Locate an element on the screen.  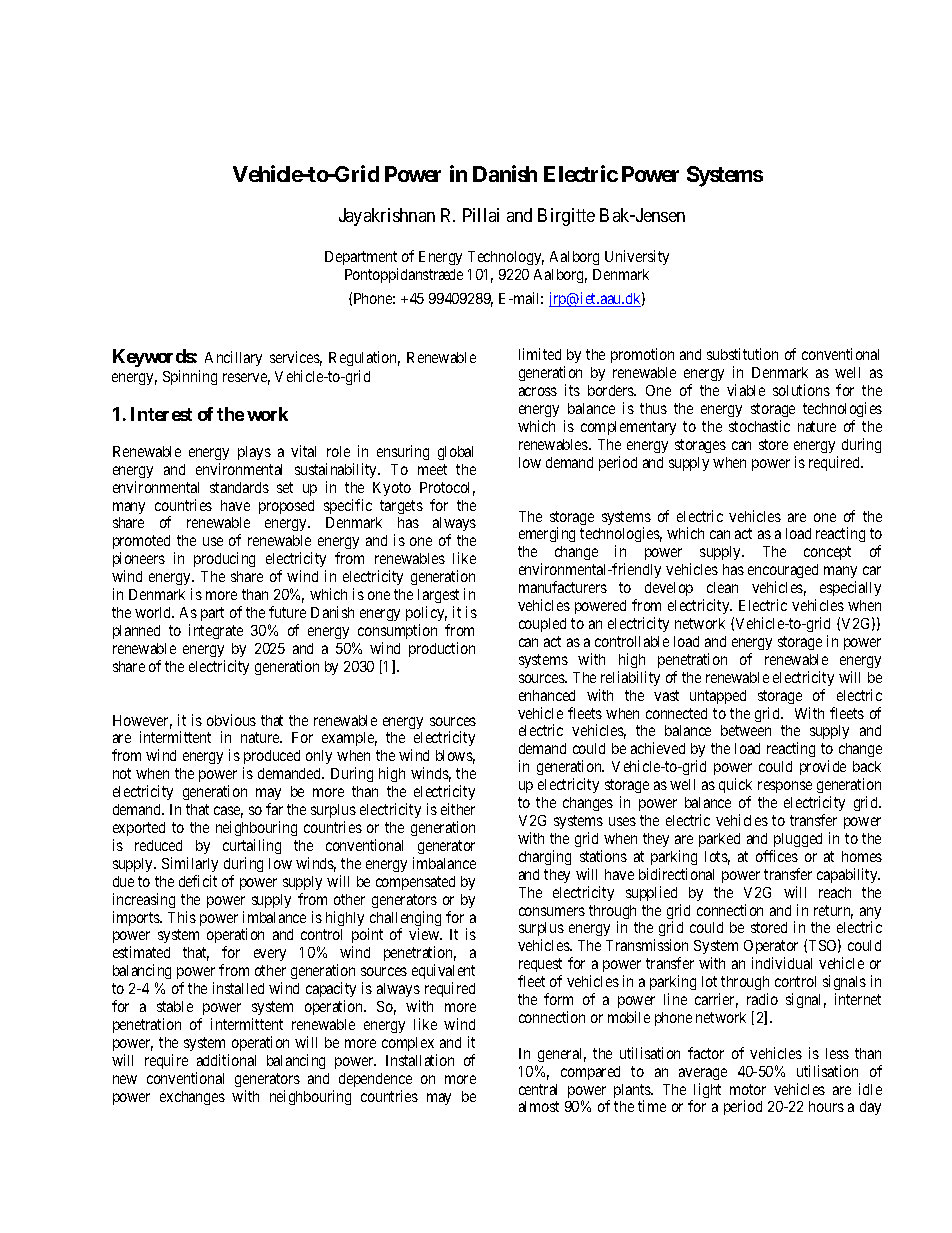
Technology is located at coordinates (506, 258).
